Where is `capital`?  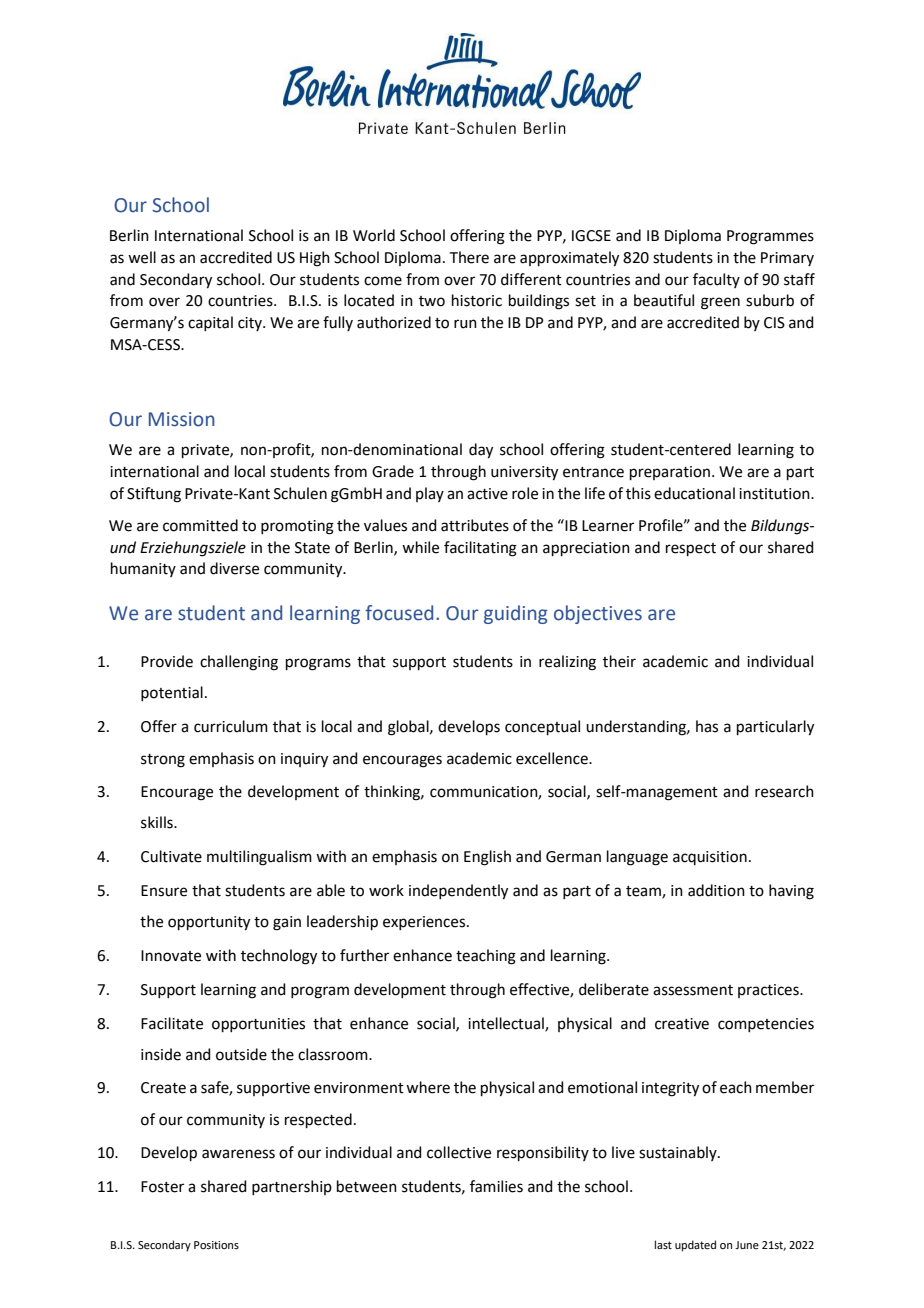 capital is located at coordinates (210, 323).
